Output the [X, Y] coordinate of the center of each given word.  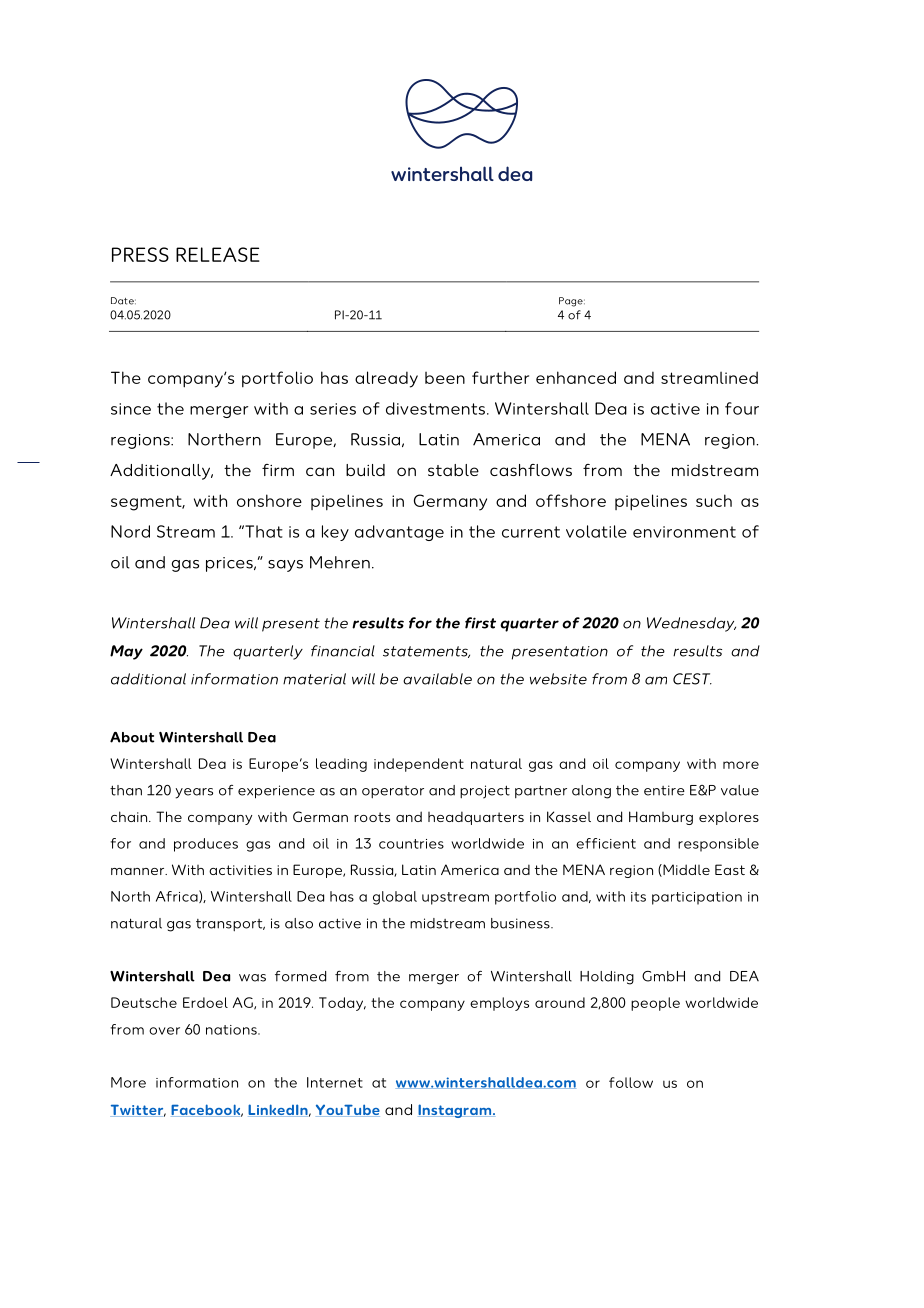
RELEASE [218, 254]
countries [411, 844]
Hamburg [661, 818]
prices [230, 564]
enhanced [576, 377]
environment [684, 532]
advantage [399, 533]
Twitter [138, 1110]
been [445, 378]
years [194, 793]
